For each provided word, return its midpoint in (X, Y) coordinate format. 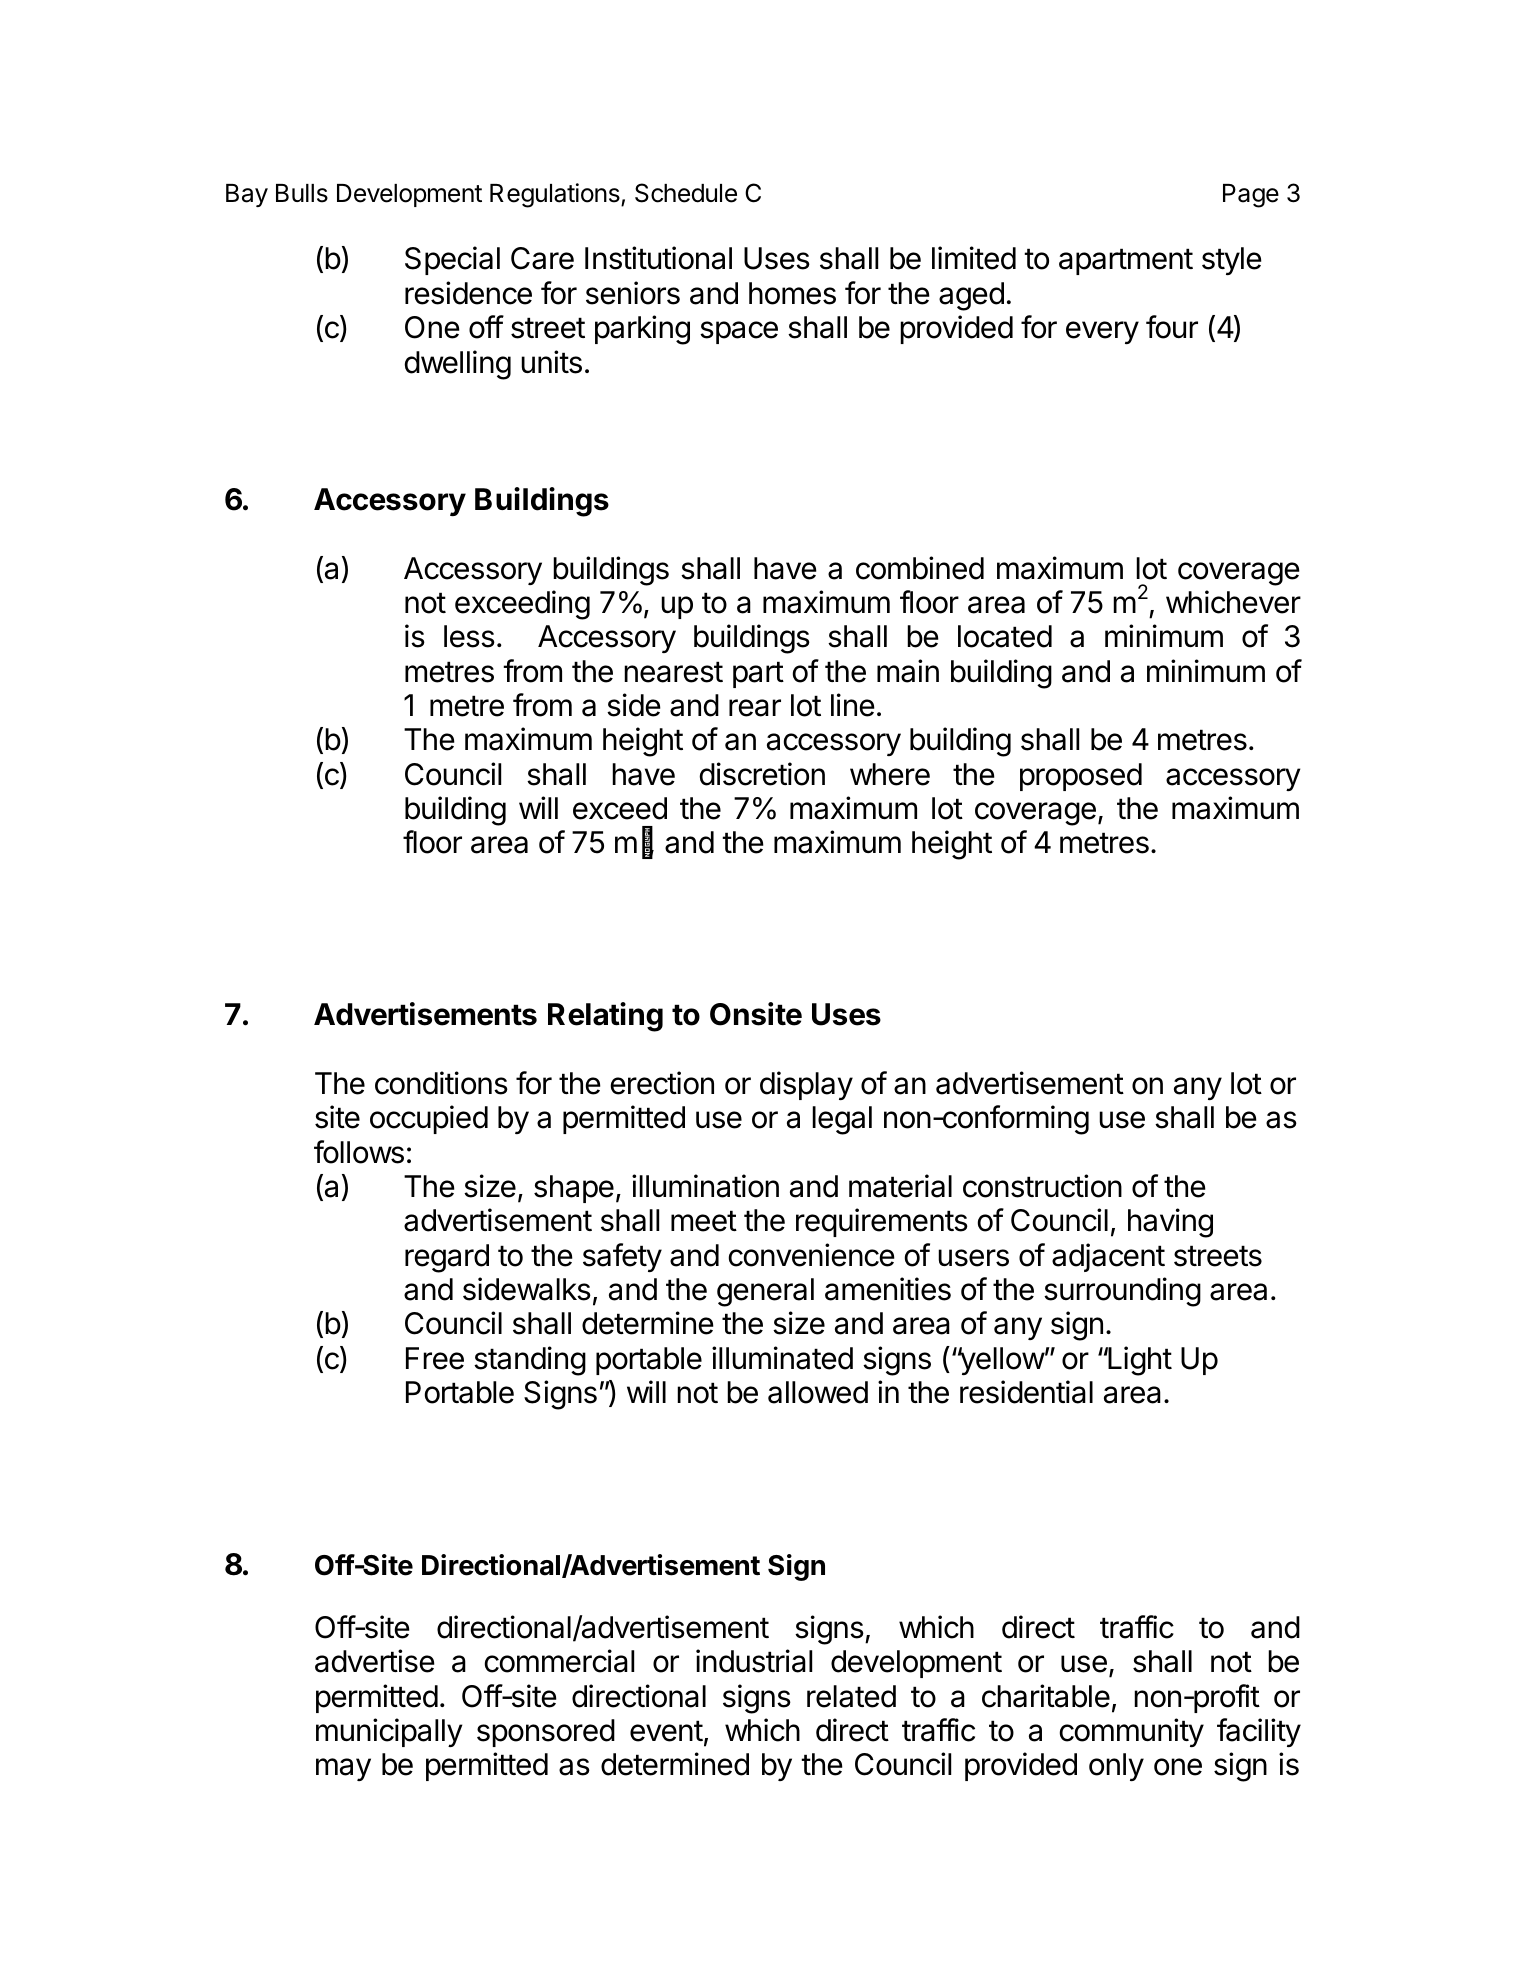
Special (452, 260)
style (1232, 261)
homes (792, 293)
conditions (441, 1083)
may (343, 1769)
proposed (1081, 777)
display (806, 1085)
